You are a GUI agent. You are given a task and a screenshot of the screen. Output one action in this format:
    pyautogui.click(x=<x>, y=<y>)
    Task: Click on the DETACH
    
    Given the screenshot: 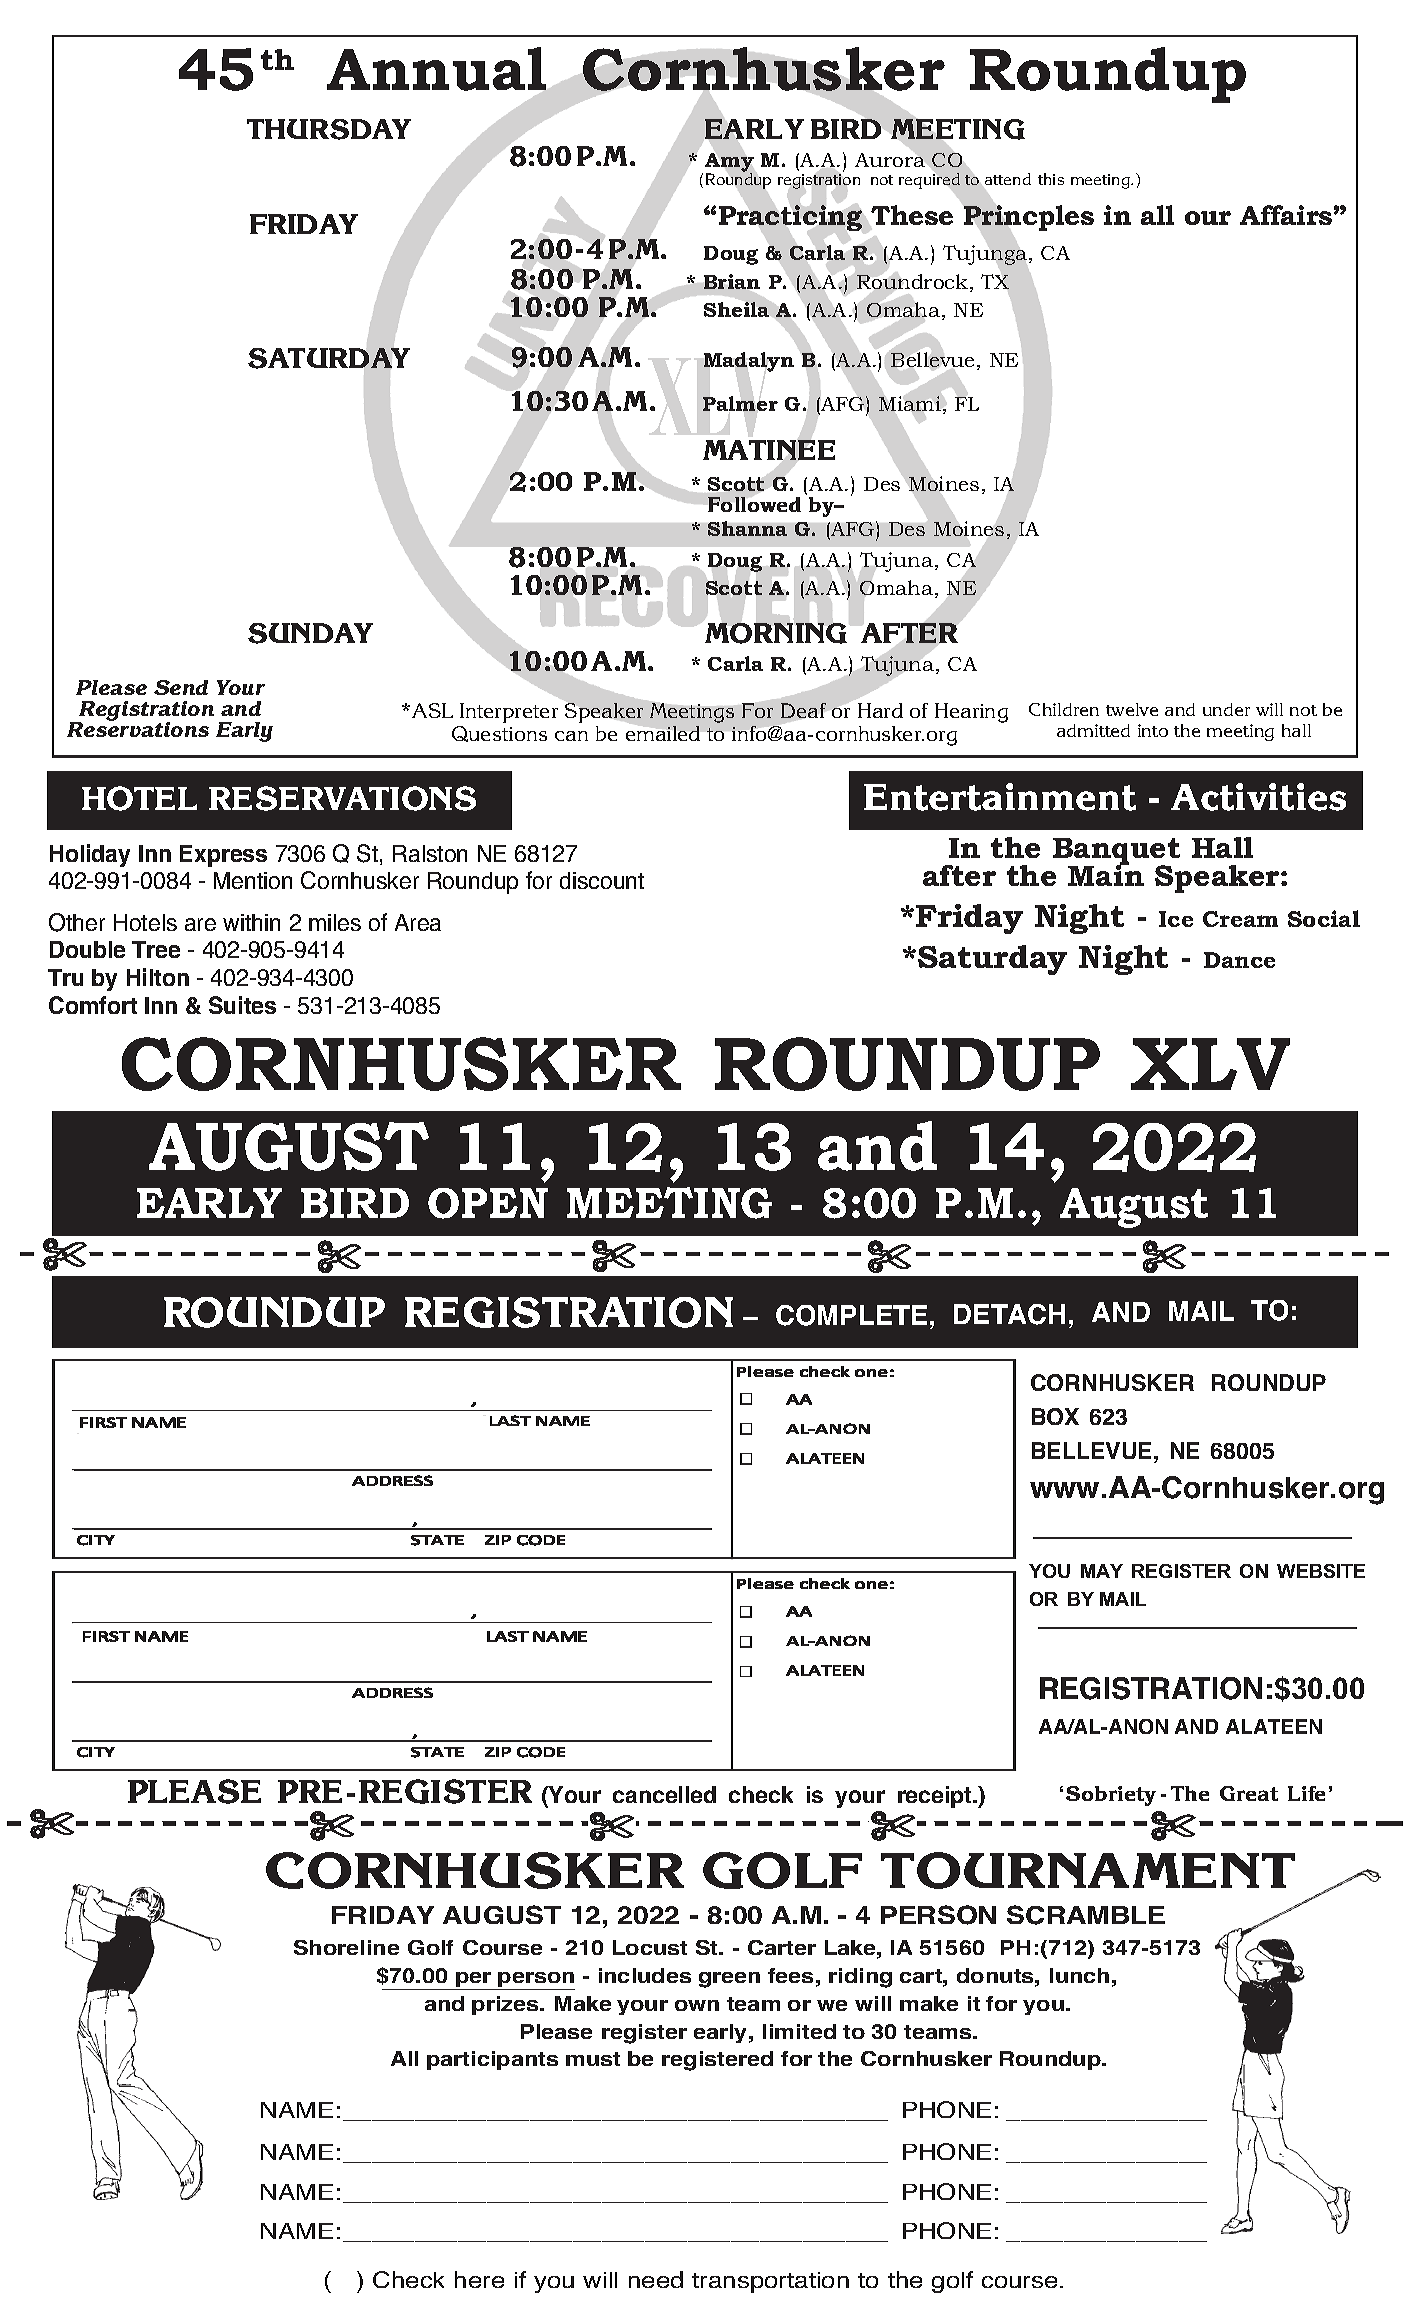 What is the action you would take?
    pyautogui.click(x=1009, y=1314)
